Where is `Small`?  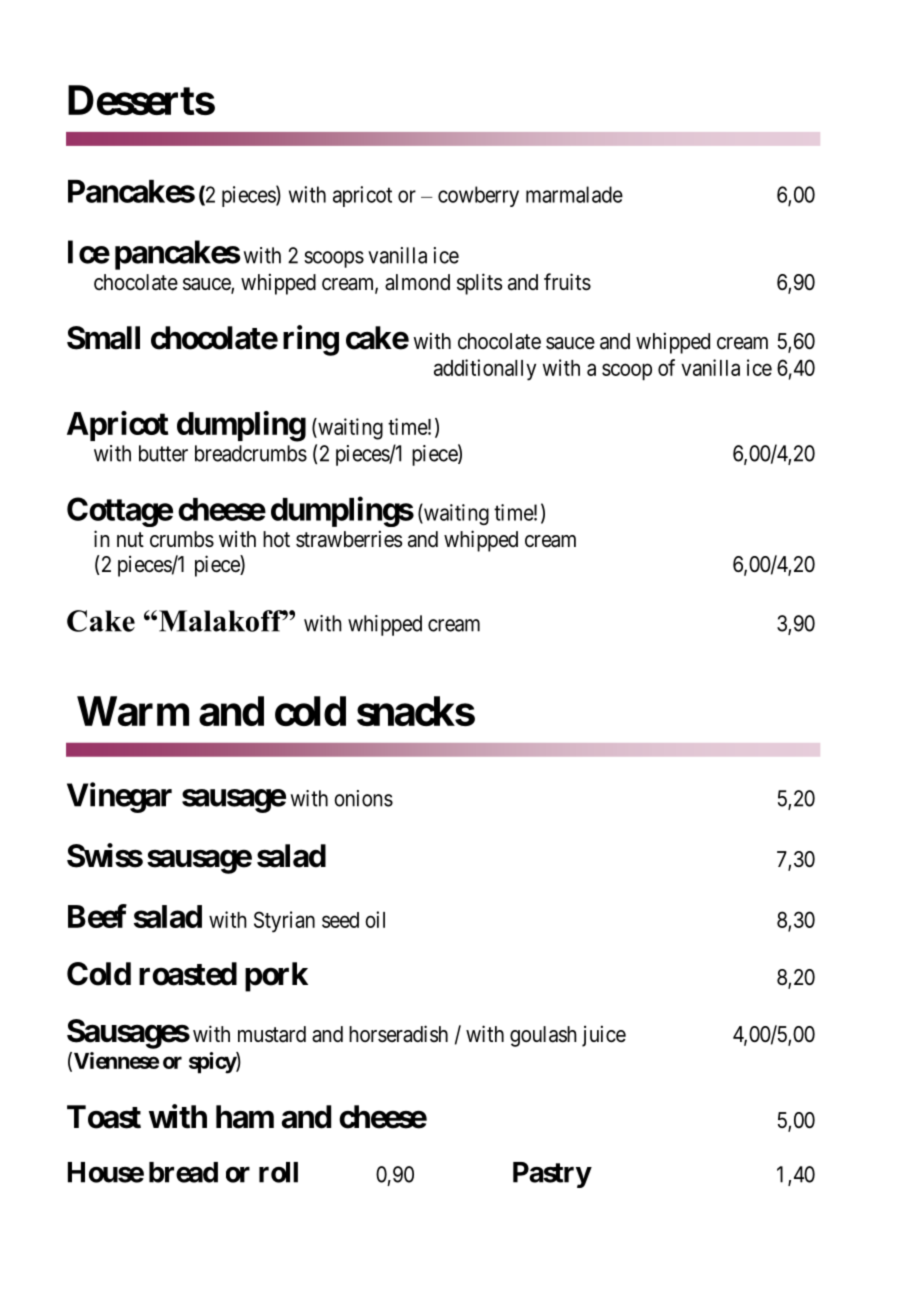 Small is located at coordinates (103, 338).
